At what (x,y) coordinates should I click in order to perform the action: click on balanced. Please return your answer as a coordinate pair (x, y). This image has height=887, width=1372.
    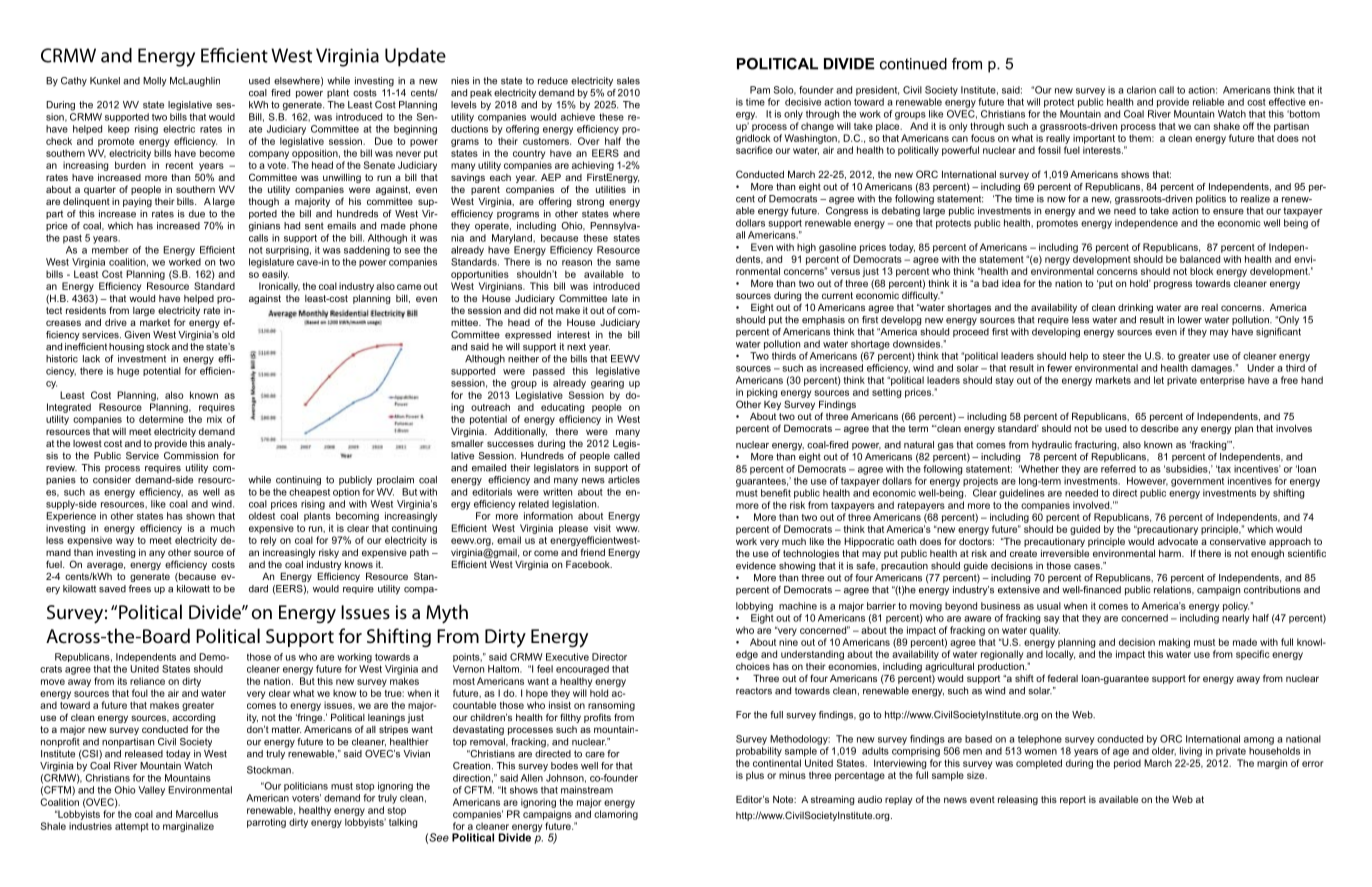
    Looking at the image, I should click on (1200, 259).
